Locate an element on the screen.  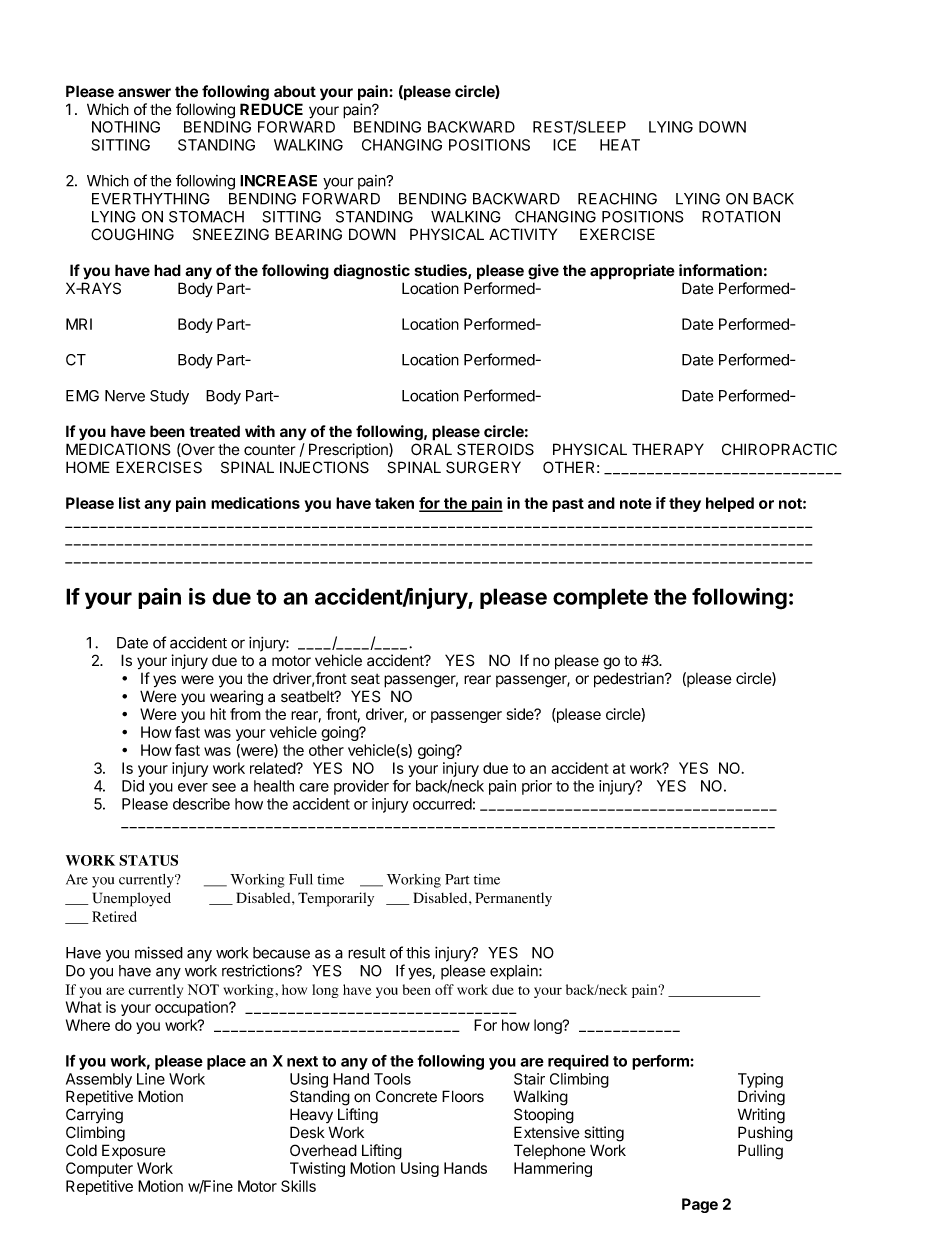
Exposure is located at coordinates (134, 1152).
